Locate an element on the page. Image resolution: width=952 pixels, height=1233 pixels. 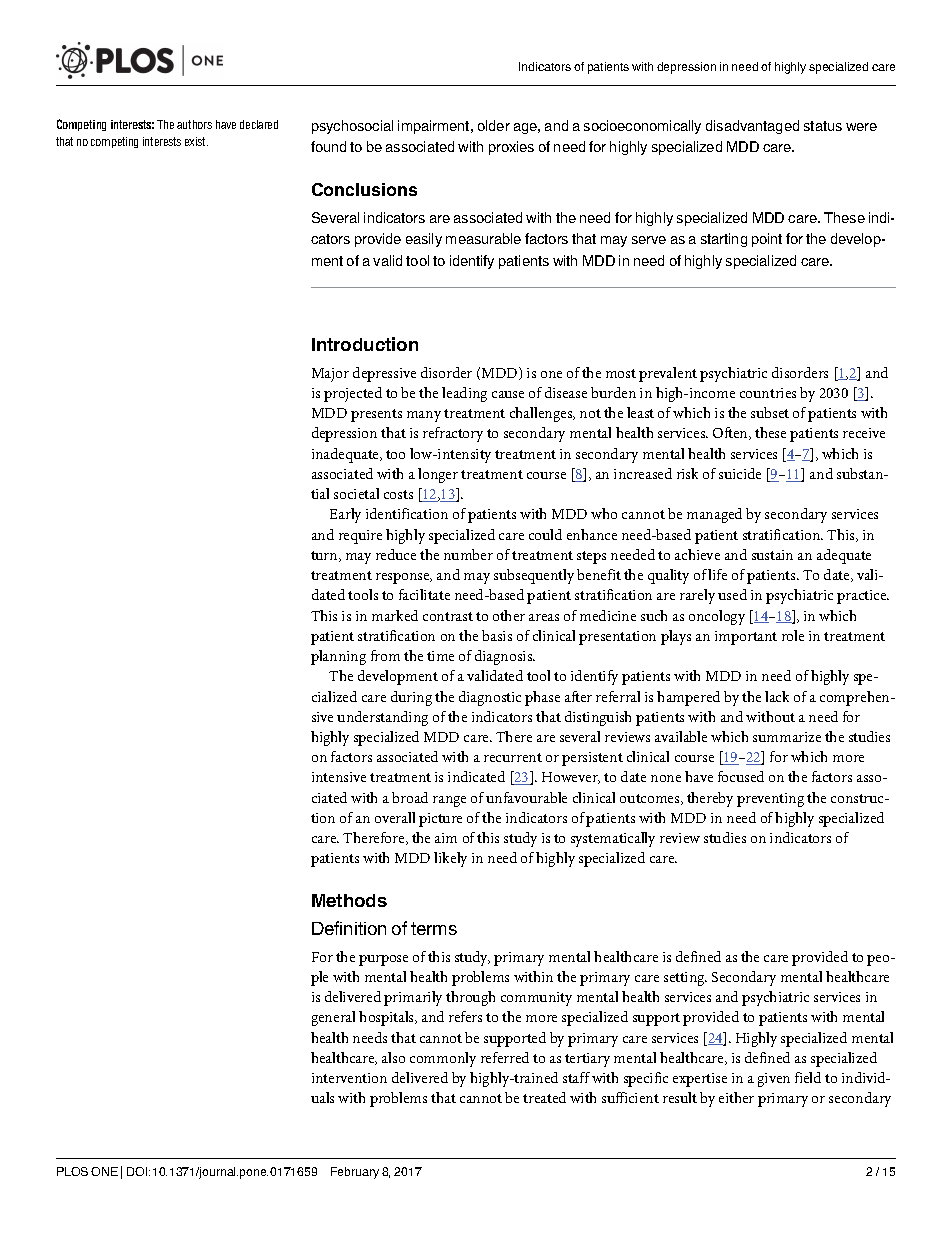
Early is located at coordinates (345, 515).
